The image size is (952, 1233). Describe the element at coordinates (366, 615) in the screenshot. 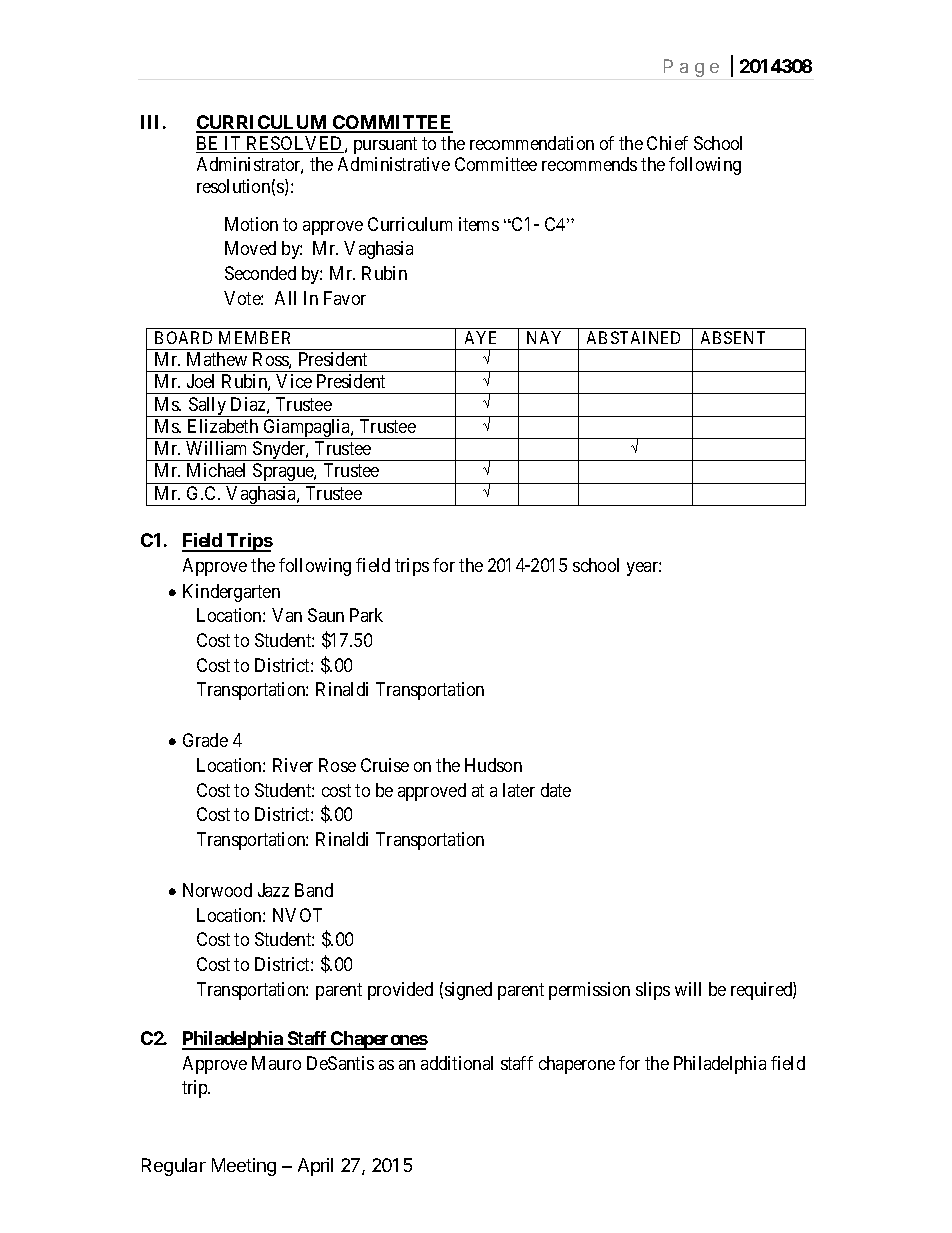

I see `Park` at that location.
